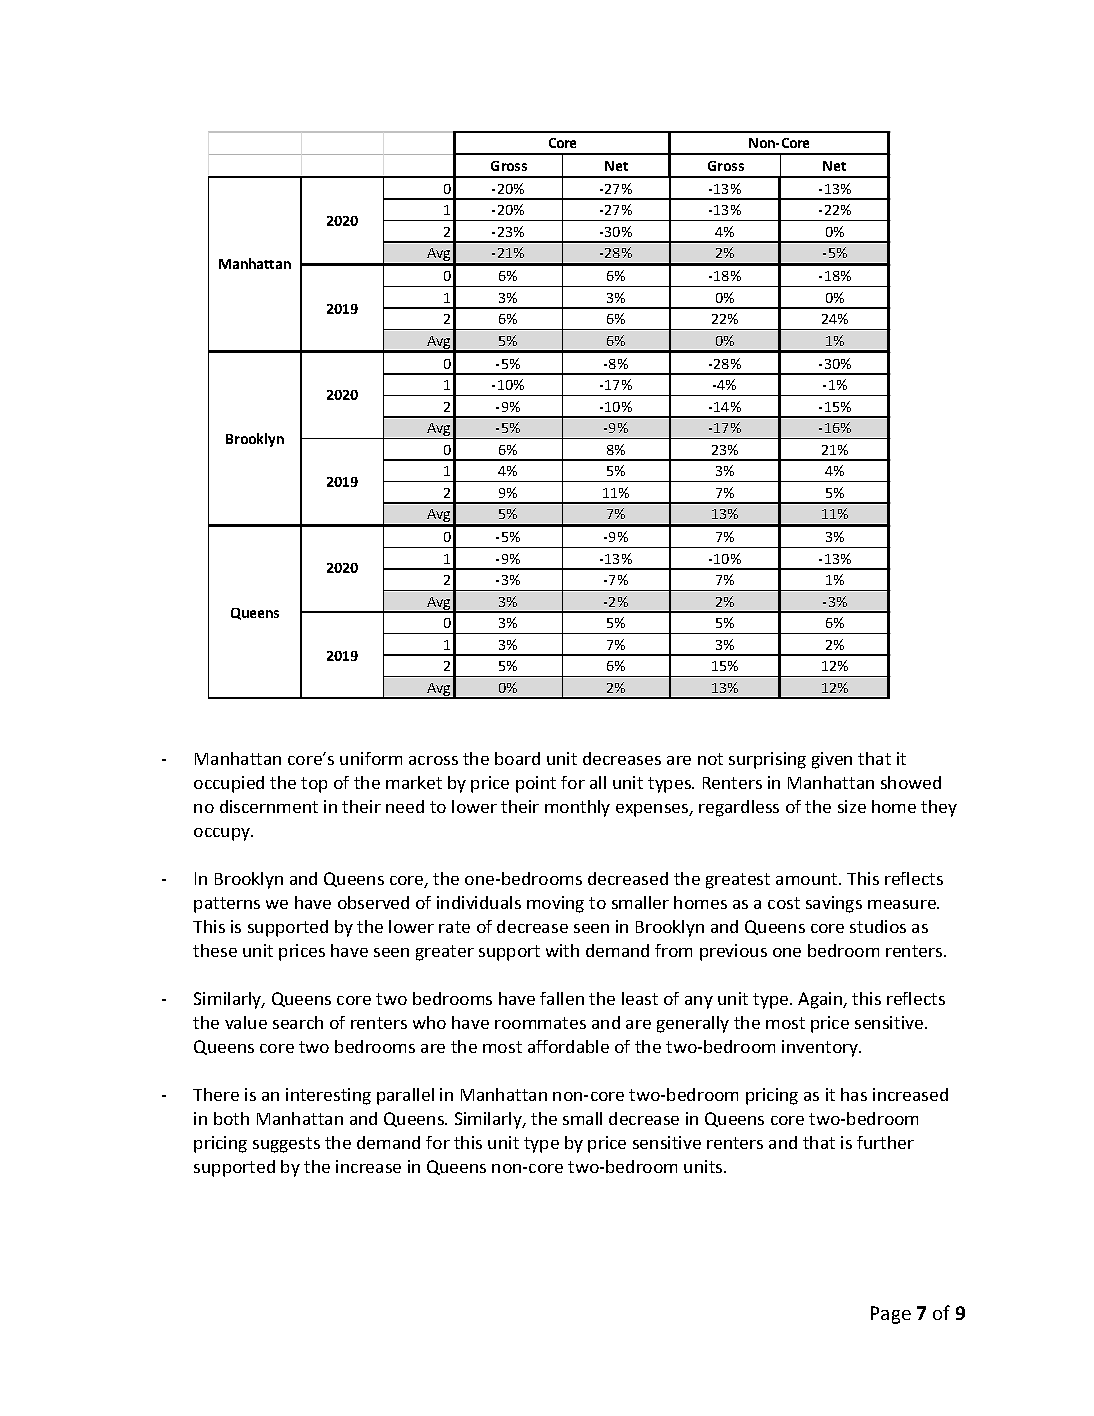  What do you see at coordinates (821, 1048) in the screenshot?
I see `inventory` at bounding box center [821, 1048].
